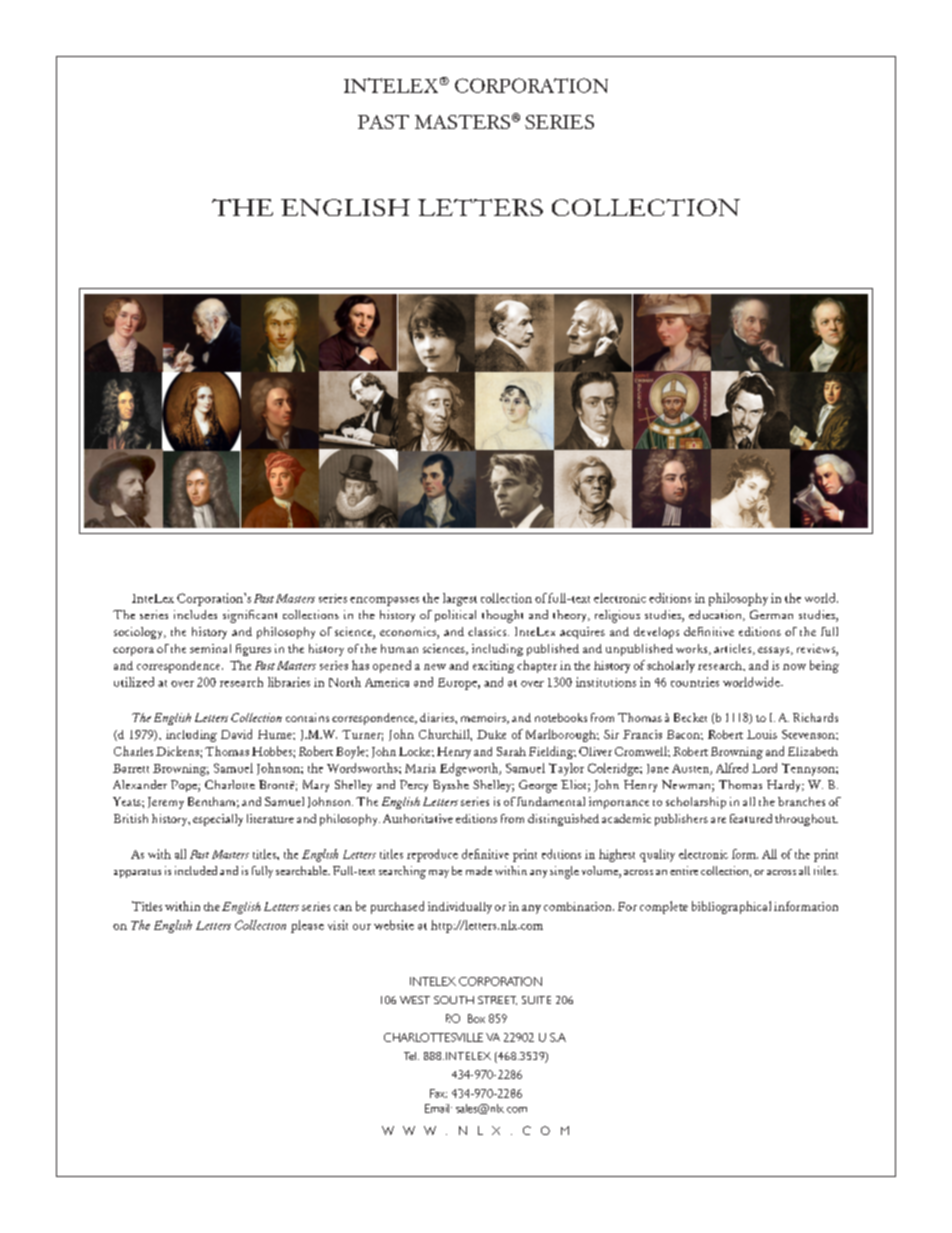 This screenshot has width=952, height=1233. Describe the element at coordinates (195, 614) in the screenshot. I see `includes` at that location.
